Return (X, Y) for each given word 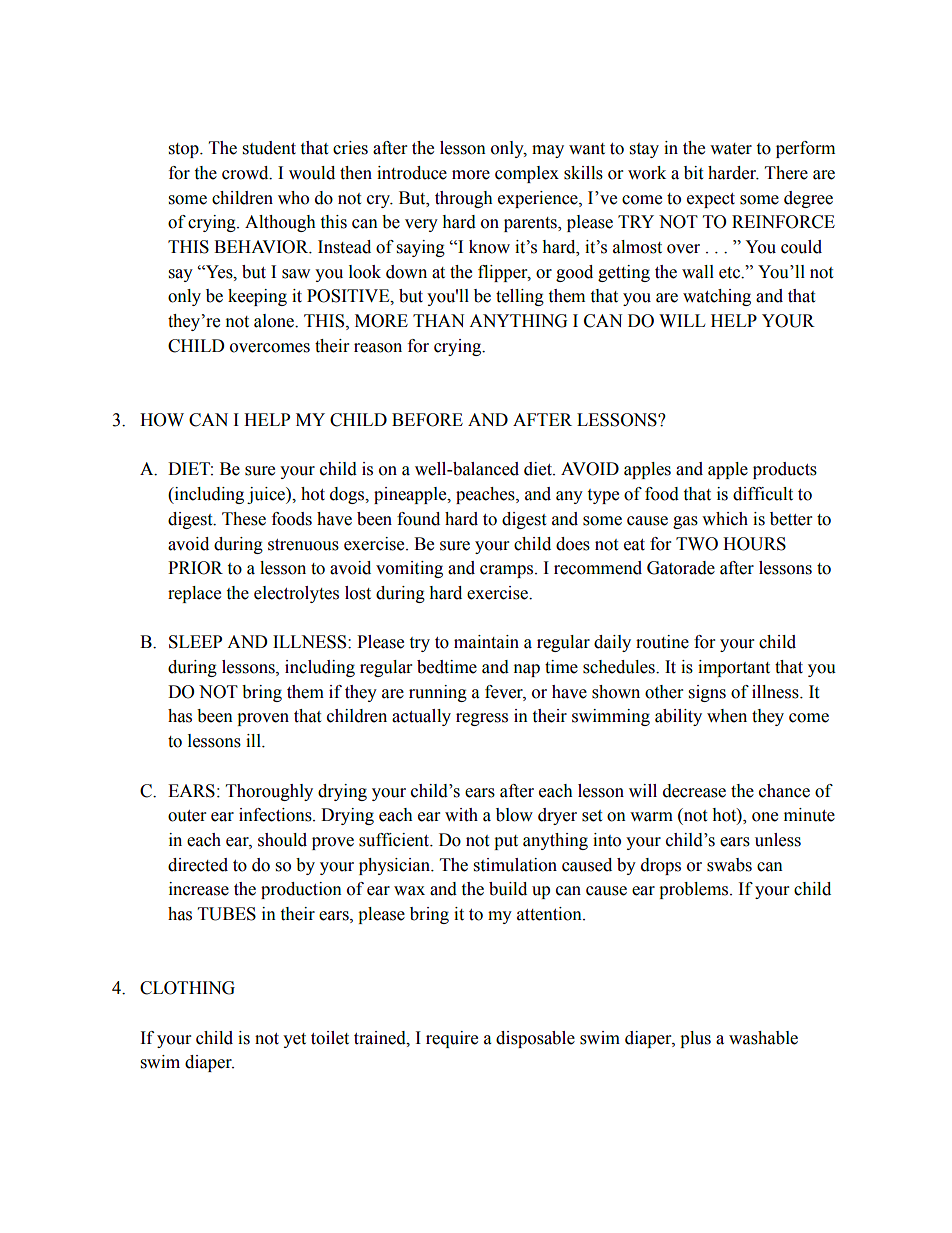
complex (527, 174)
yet (294, 1040)
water (731, 149)
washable (763, 1038)
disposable (535, 1039)
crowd (246, 173)
